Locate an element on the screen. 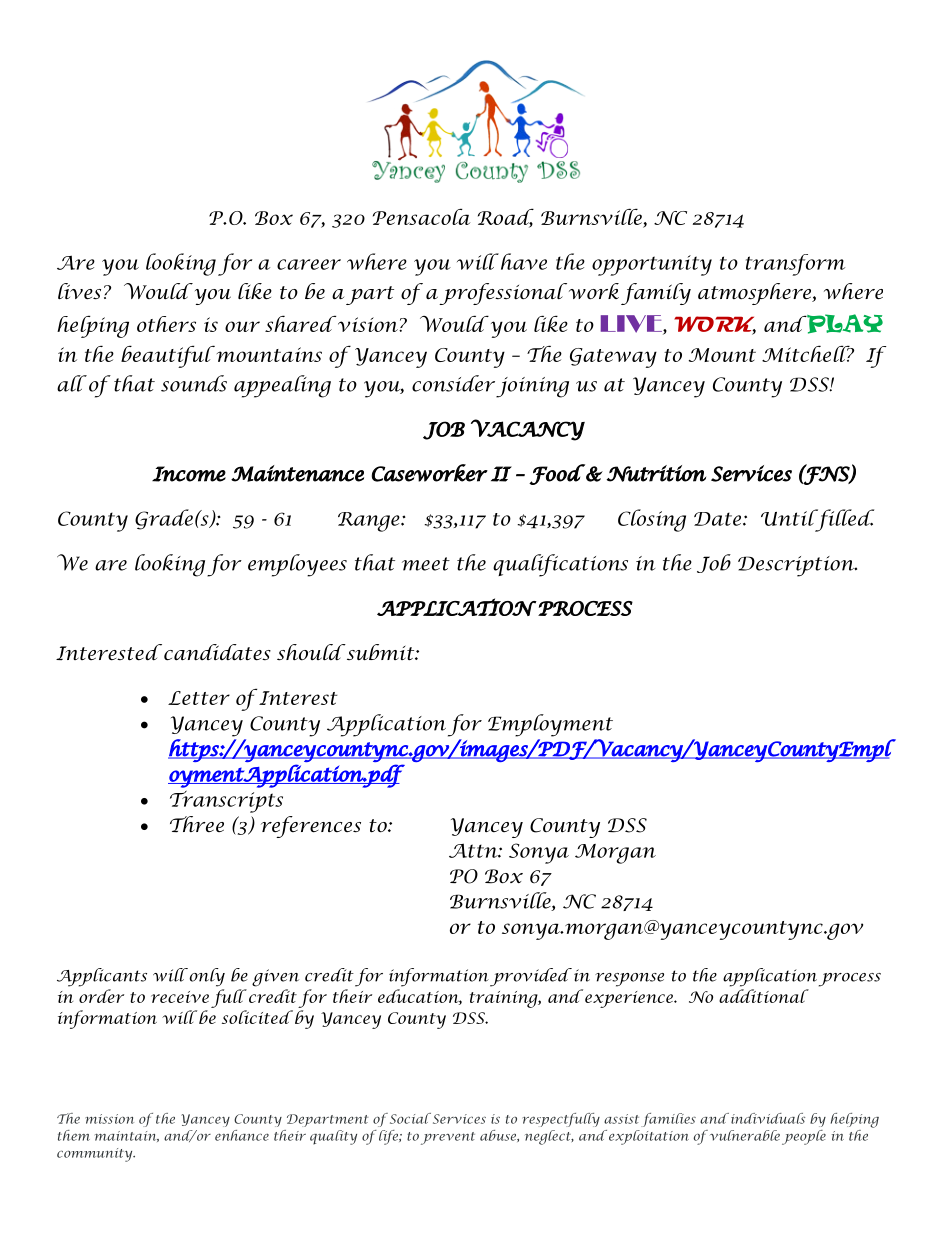  Pensacola is located at coordinates (421, 217).
